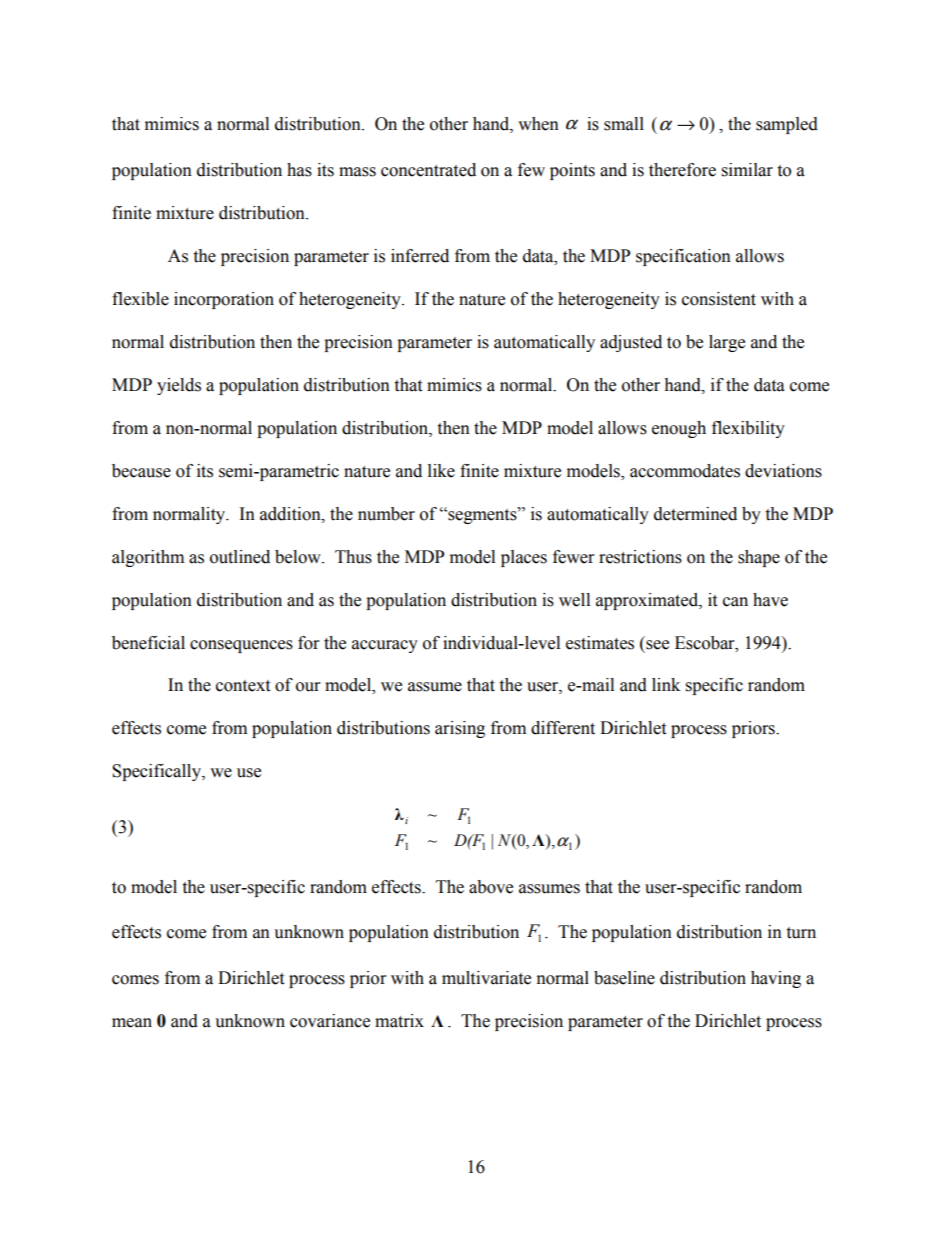 This screenshot has width=952, height=1233. I want to click on multivariate, so click(486, 978).
